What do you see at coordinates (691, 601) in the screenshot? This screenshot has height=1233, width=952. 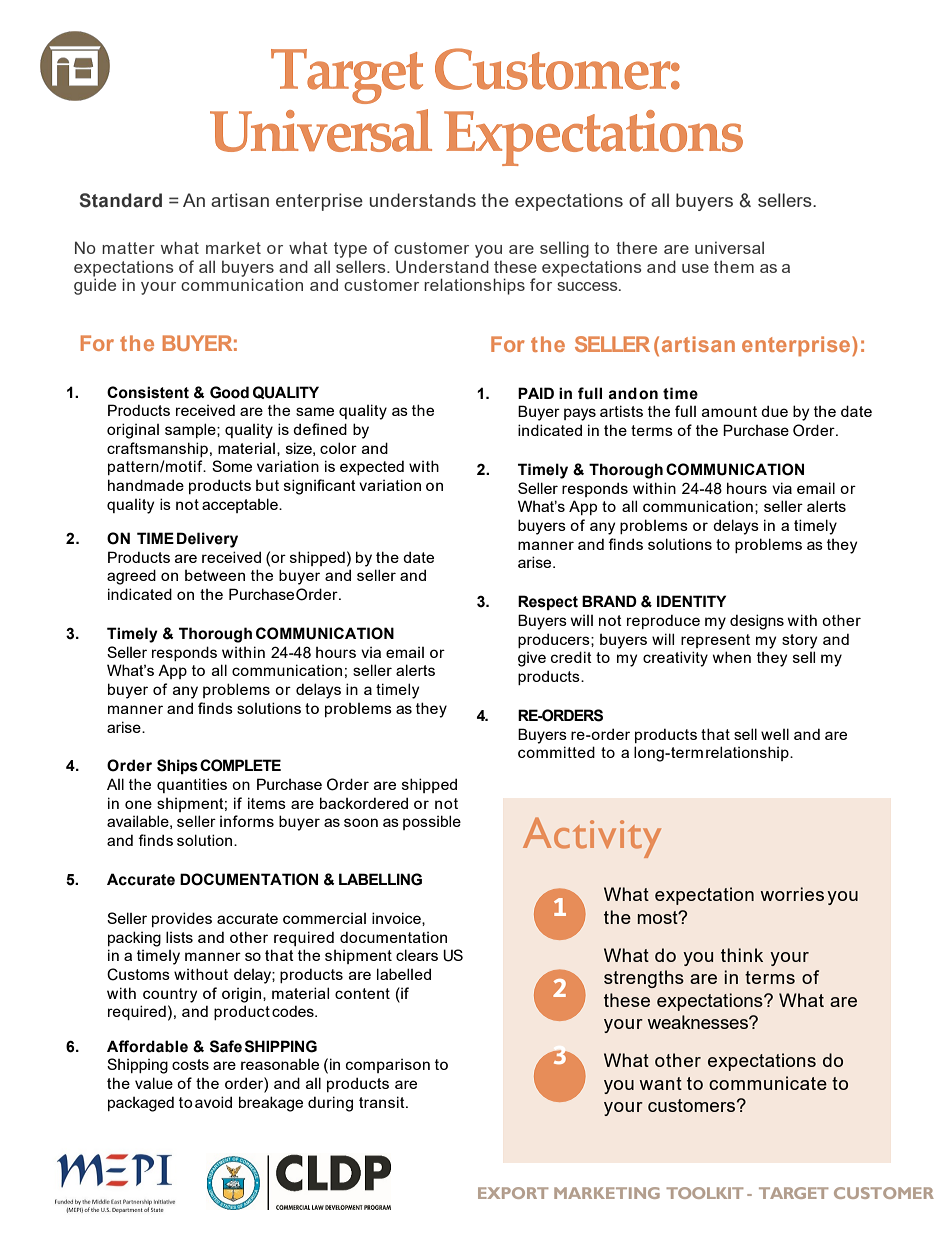 I see `IDENTITY` at bounding box center [691, 601].
